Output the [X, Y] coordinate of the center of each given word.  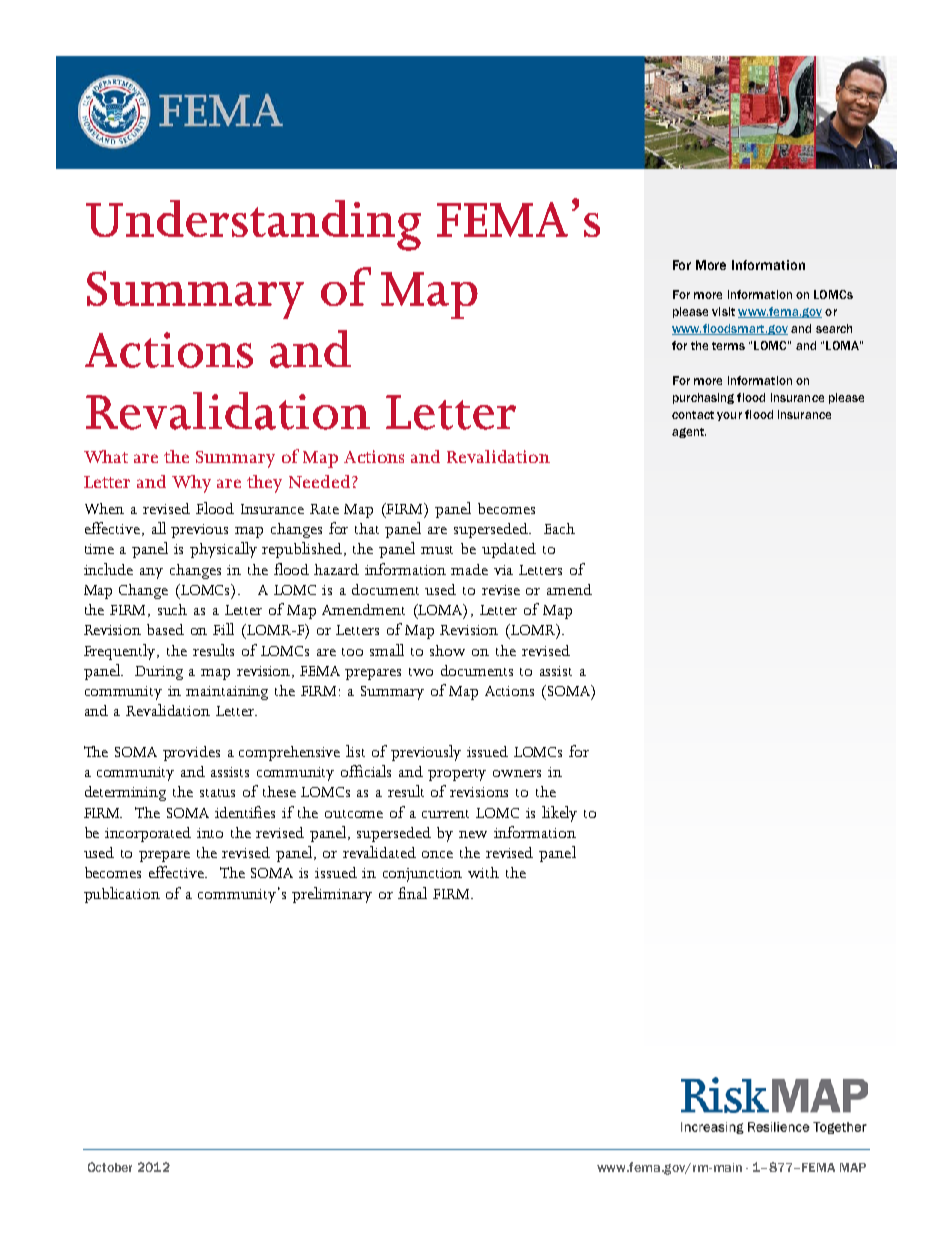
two [421, 672]
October [110, 1167]
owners [517, 773]
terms [728, 346]
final [412, 893]
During [159, 673]
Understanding [253, 225]
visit [723, 311]
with [483, 872]
